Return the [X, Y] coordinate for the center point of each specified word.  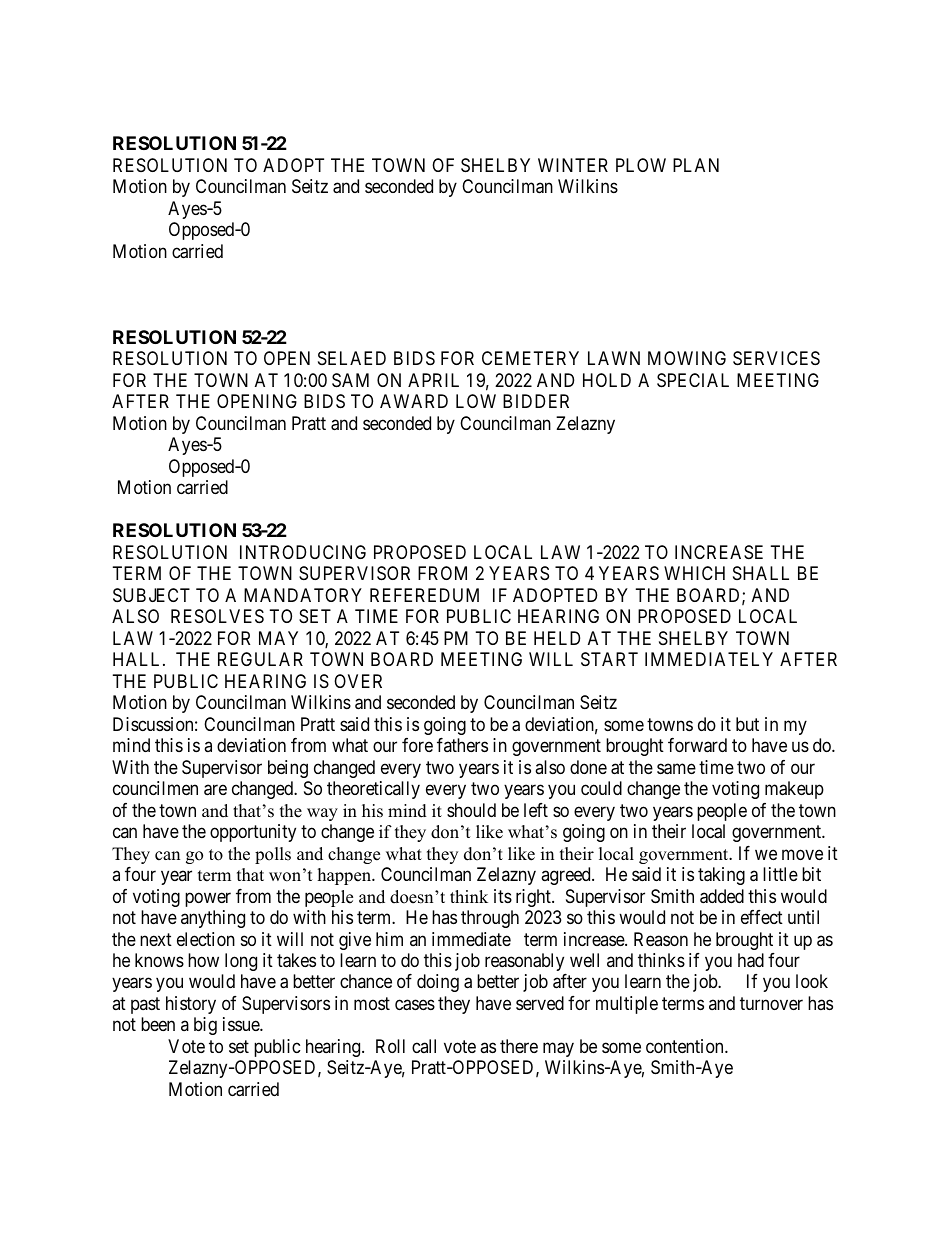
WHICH [694, 573]
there [519, 1046]
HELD [557, 638]
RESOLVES [217, 616]
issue [242, 1024]
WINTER [573, 165]
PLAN [696, 165]
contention [686, 1046]
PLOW [641, 165]
